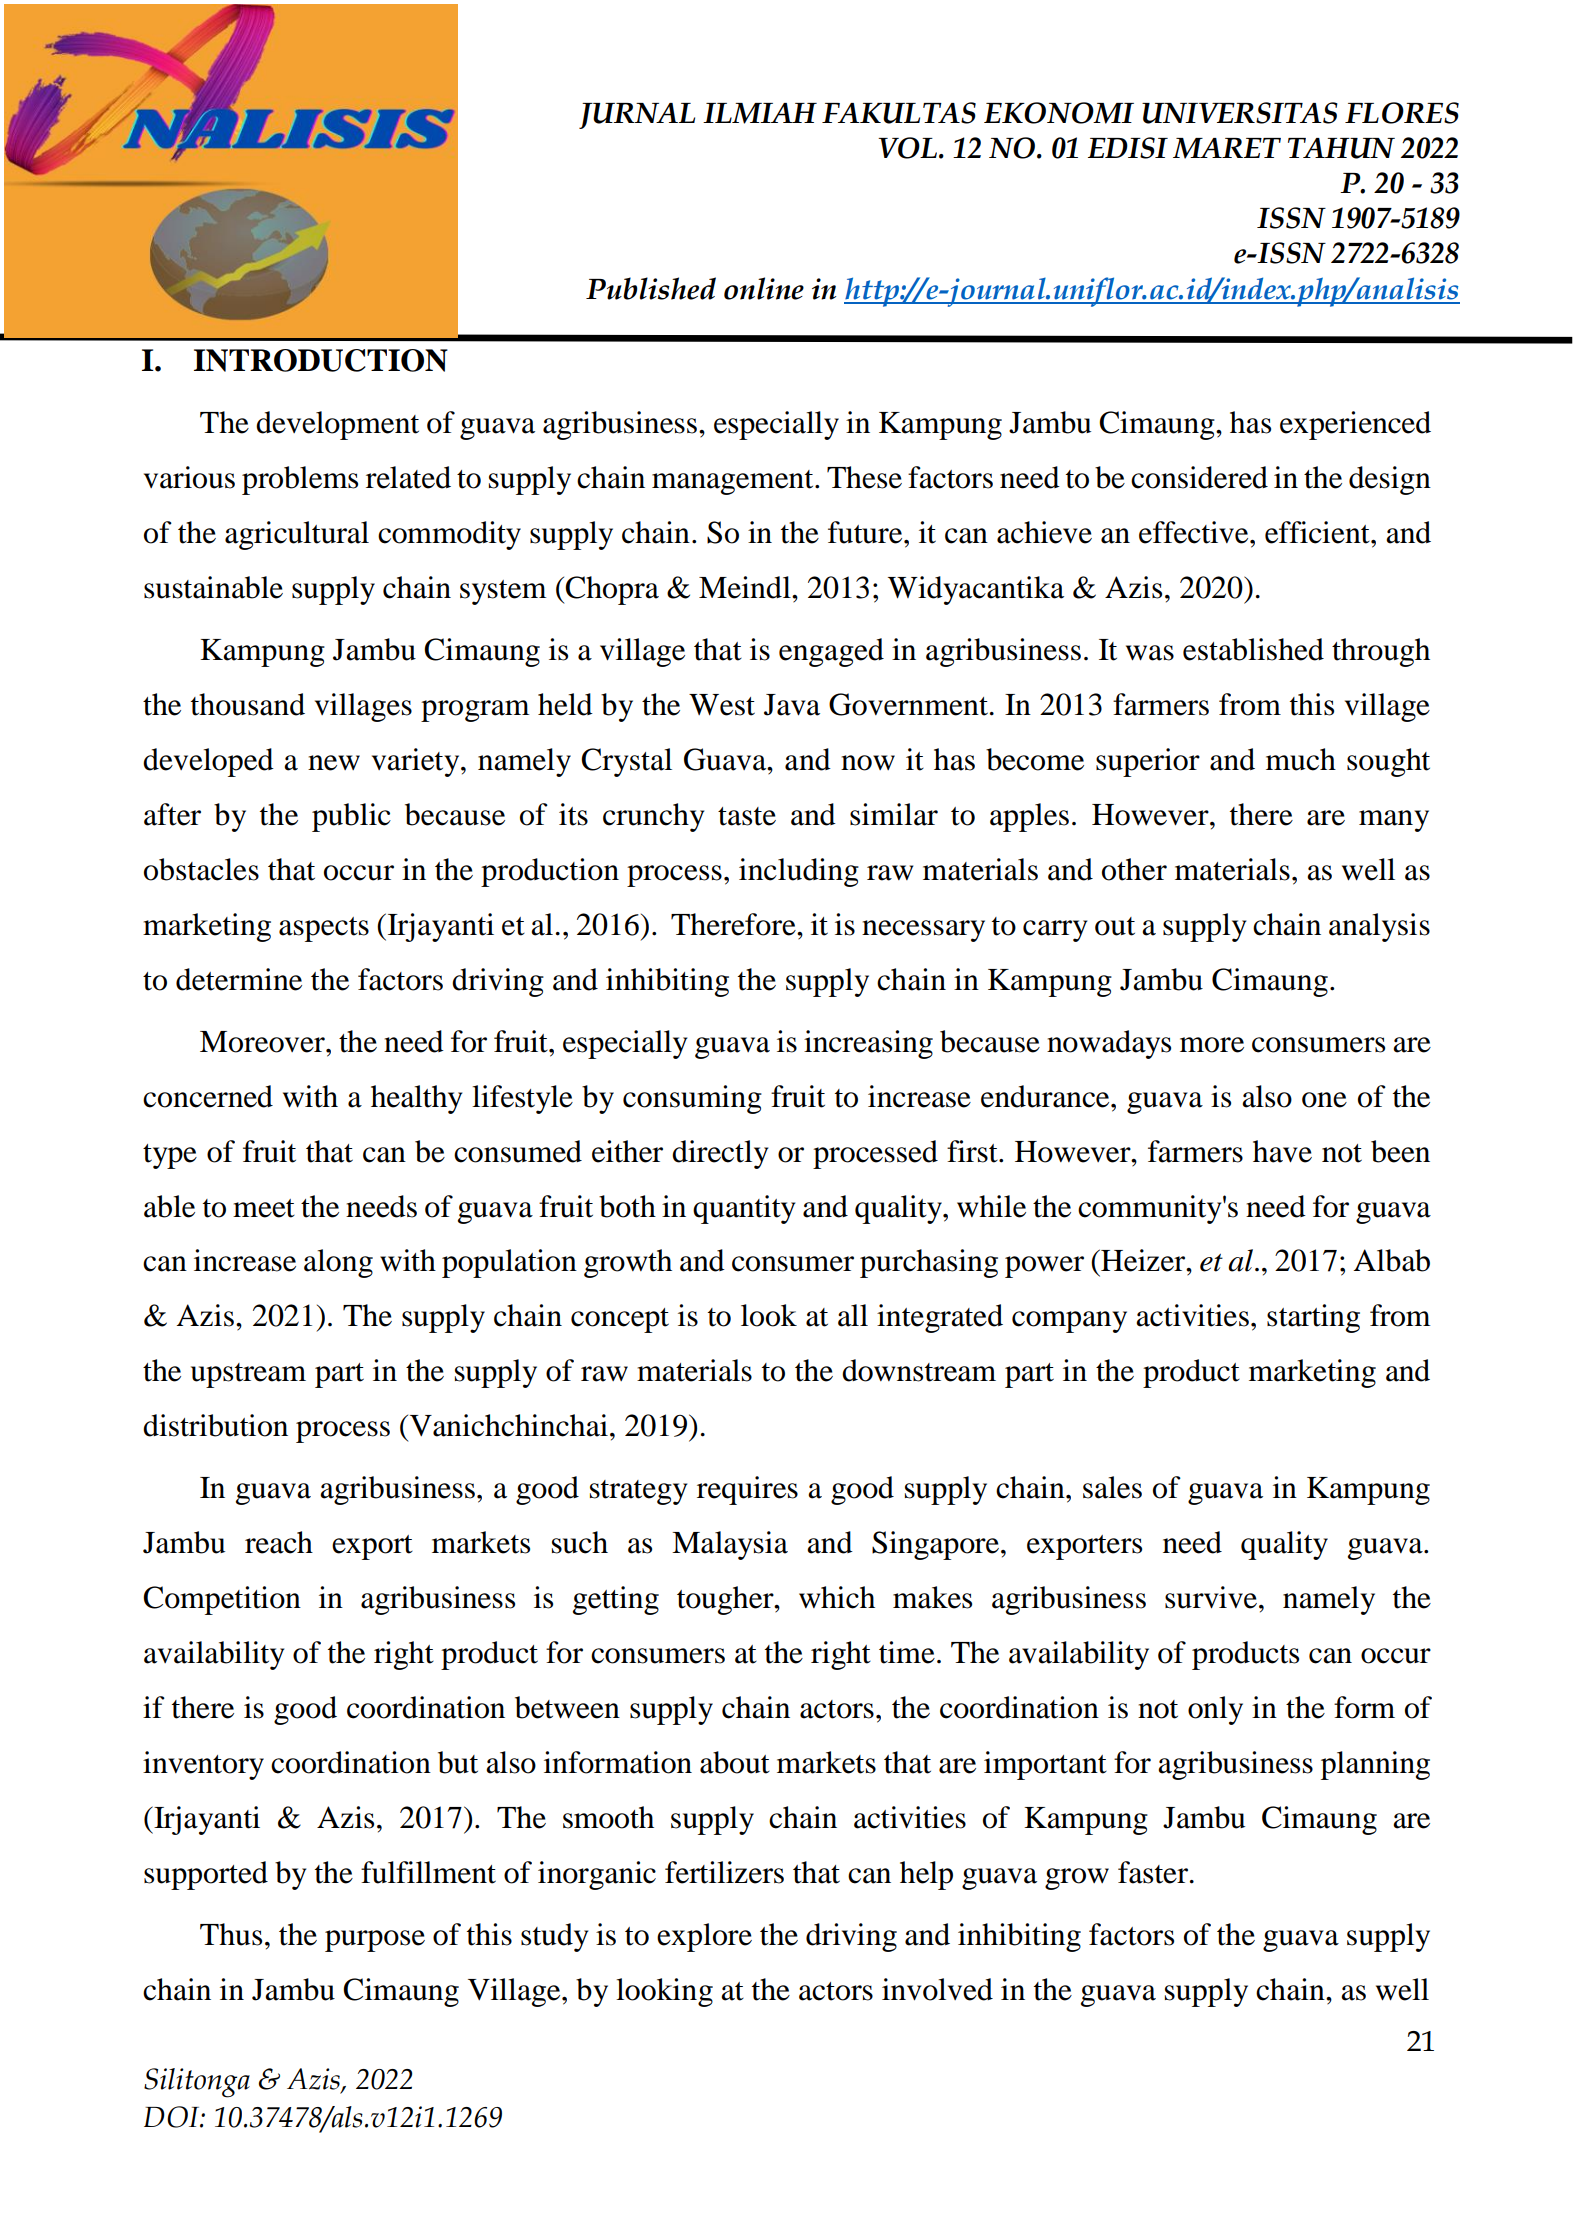  Describe the element at coordinates (321, 360) in the document. I see `INTRODUCTION` at that location.
